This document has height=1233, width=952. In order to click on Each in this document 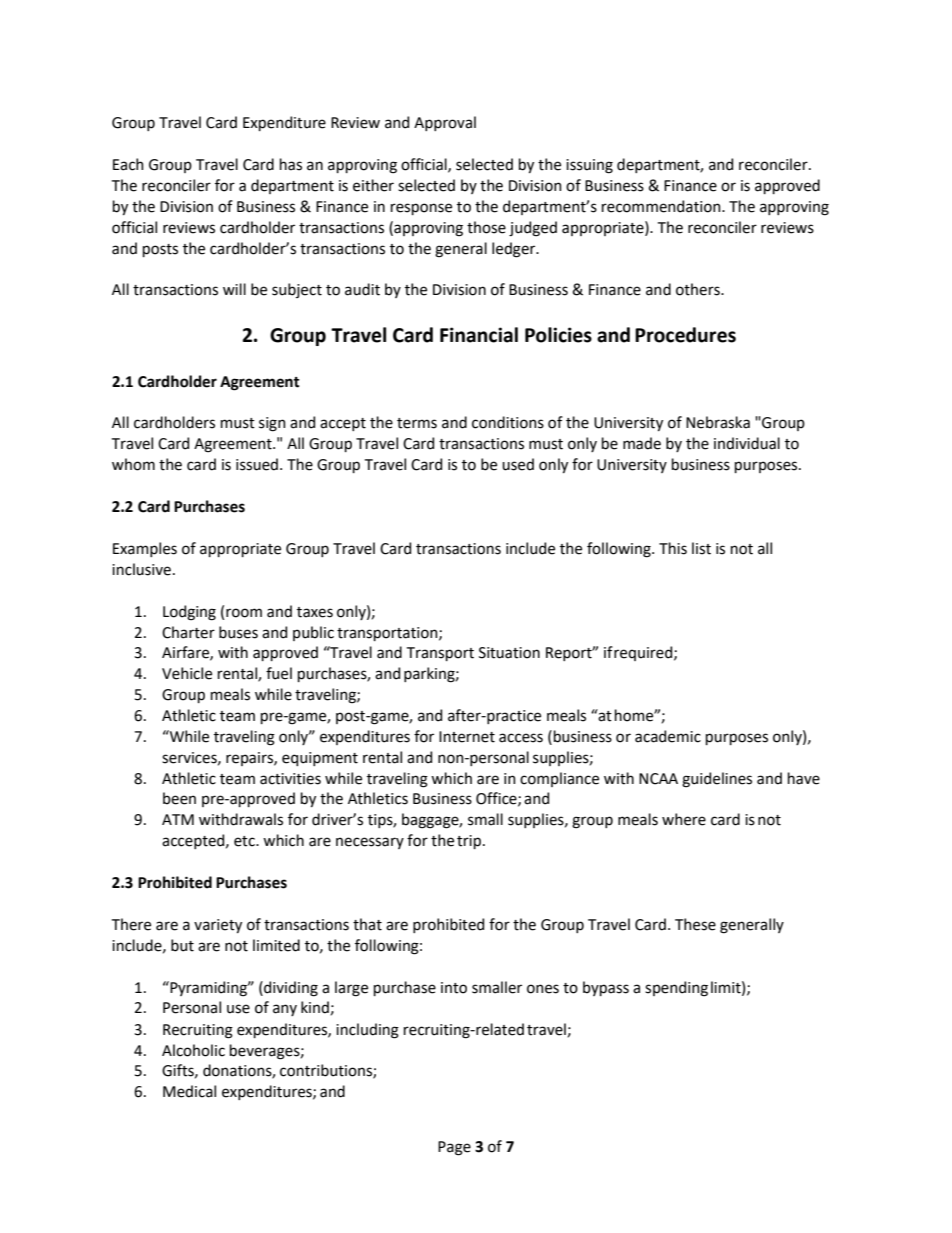, I will do `click(128, 164)`.
